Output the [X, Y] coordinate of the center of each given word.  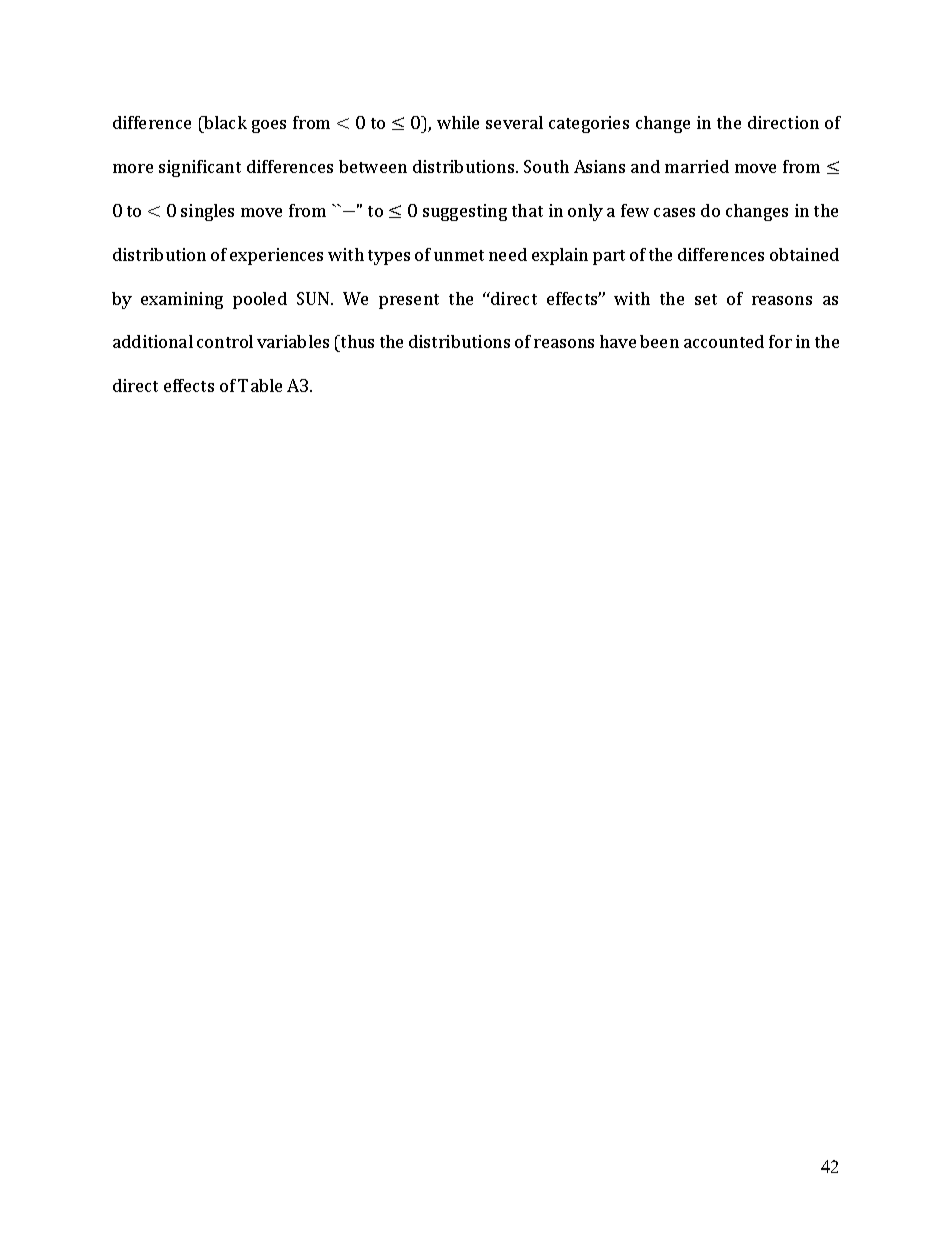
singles [207, 212]
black [225, 122]
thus [356, 341]
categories [589, 124]
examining [182, 300]
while [458, 122]
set [706, 299]
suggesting [465, 212]
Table [260, 385]
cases [674, 212]
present [409, 301]
